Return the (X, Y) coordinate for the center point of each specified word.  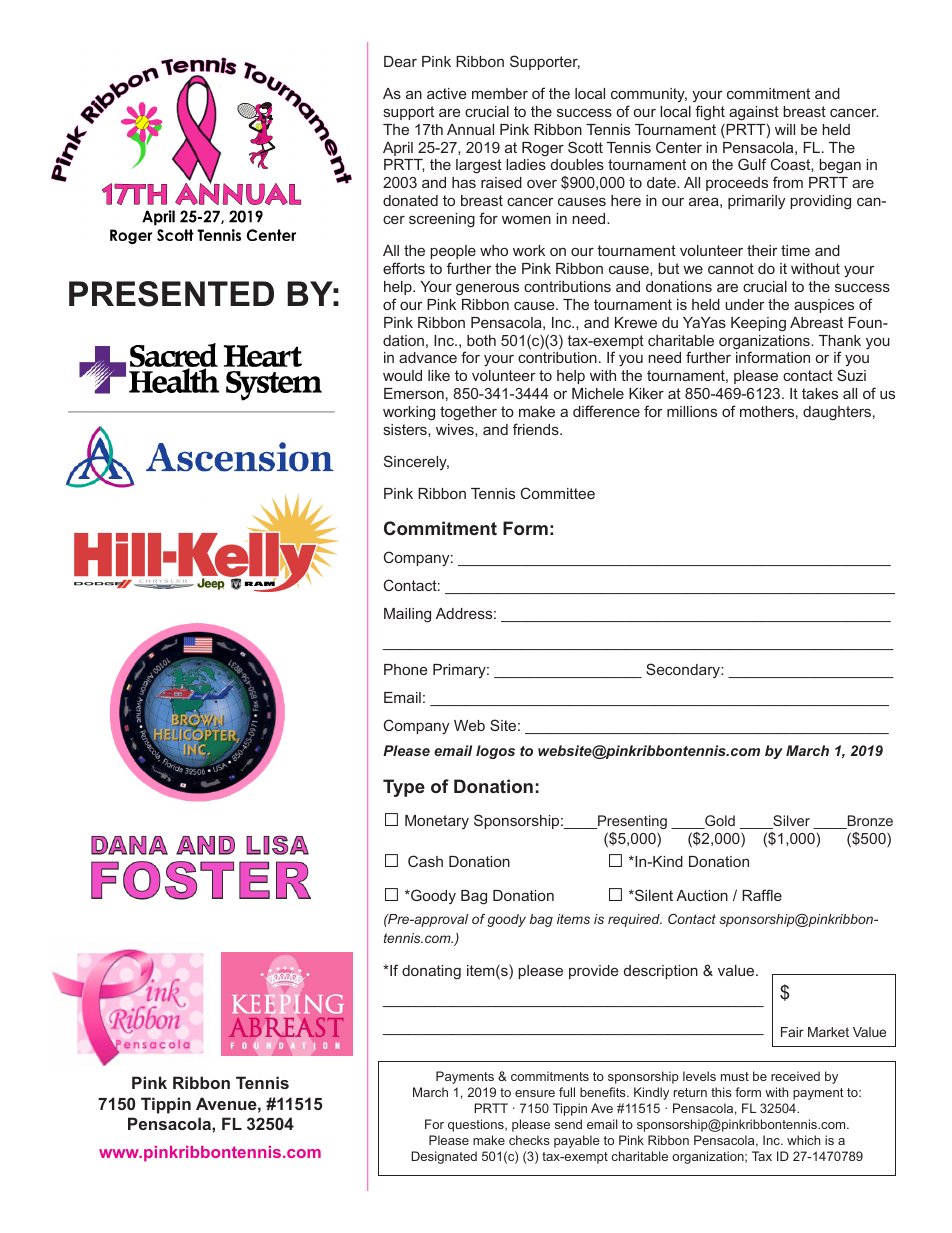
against (754, 113)
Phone (405, 669)
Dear (400, 61)
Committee (558, 493)
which (803, 1140)
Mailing (407, 615)
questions (477, 1125)
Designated (444, 1157)
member (500, 93)
